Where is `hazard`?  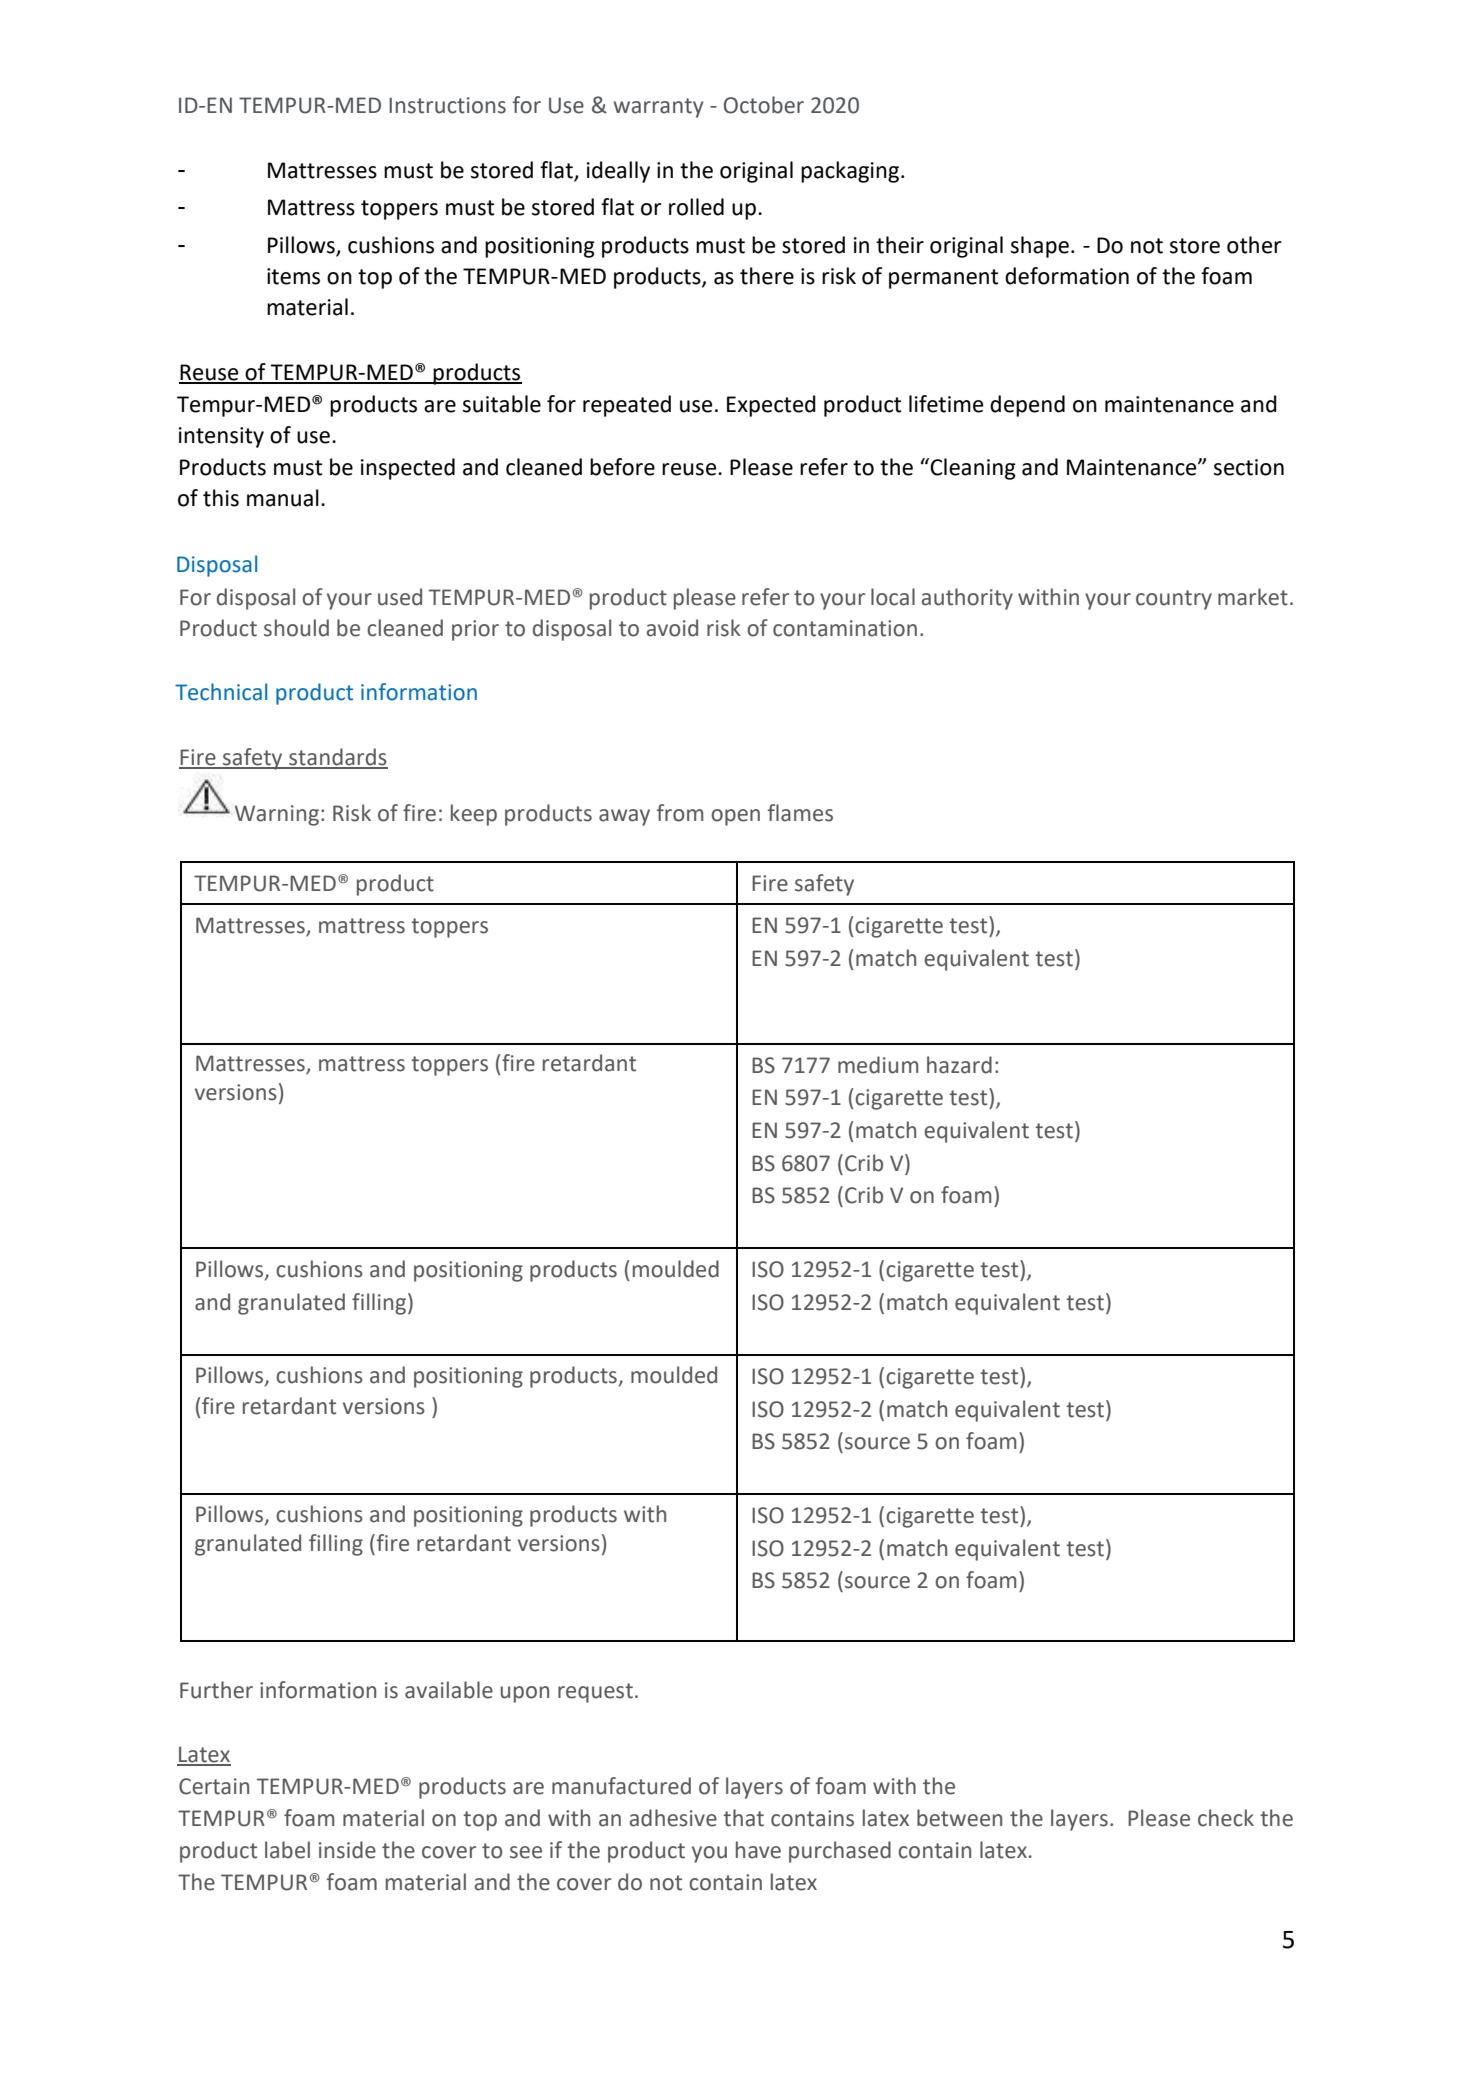 hazard is located at coordinates (959, 1065).
